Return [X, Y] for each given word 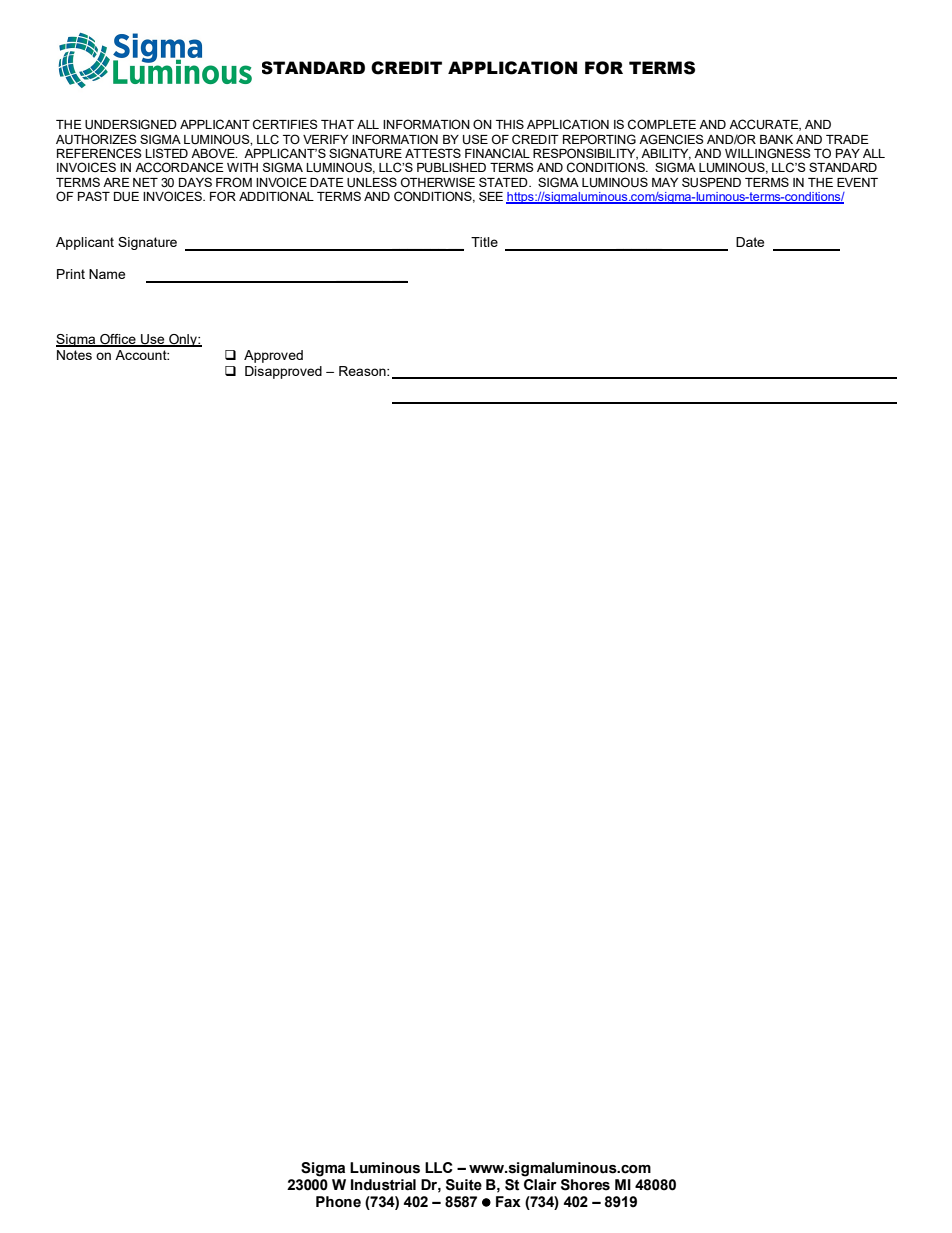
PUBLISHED [451, 167]
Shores [585, 1185]
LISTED [166, 153]
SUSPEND [711, 182]
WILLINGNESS [768, 153]
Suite [464, 1185]
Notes [74, 355]
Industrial [383, 1185]
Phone [338, 1202]
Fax [508, 1202]
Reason [363, 371]
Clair [540, 1185]
